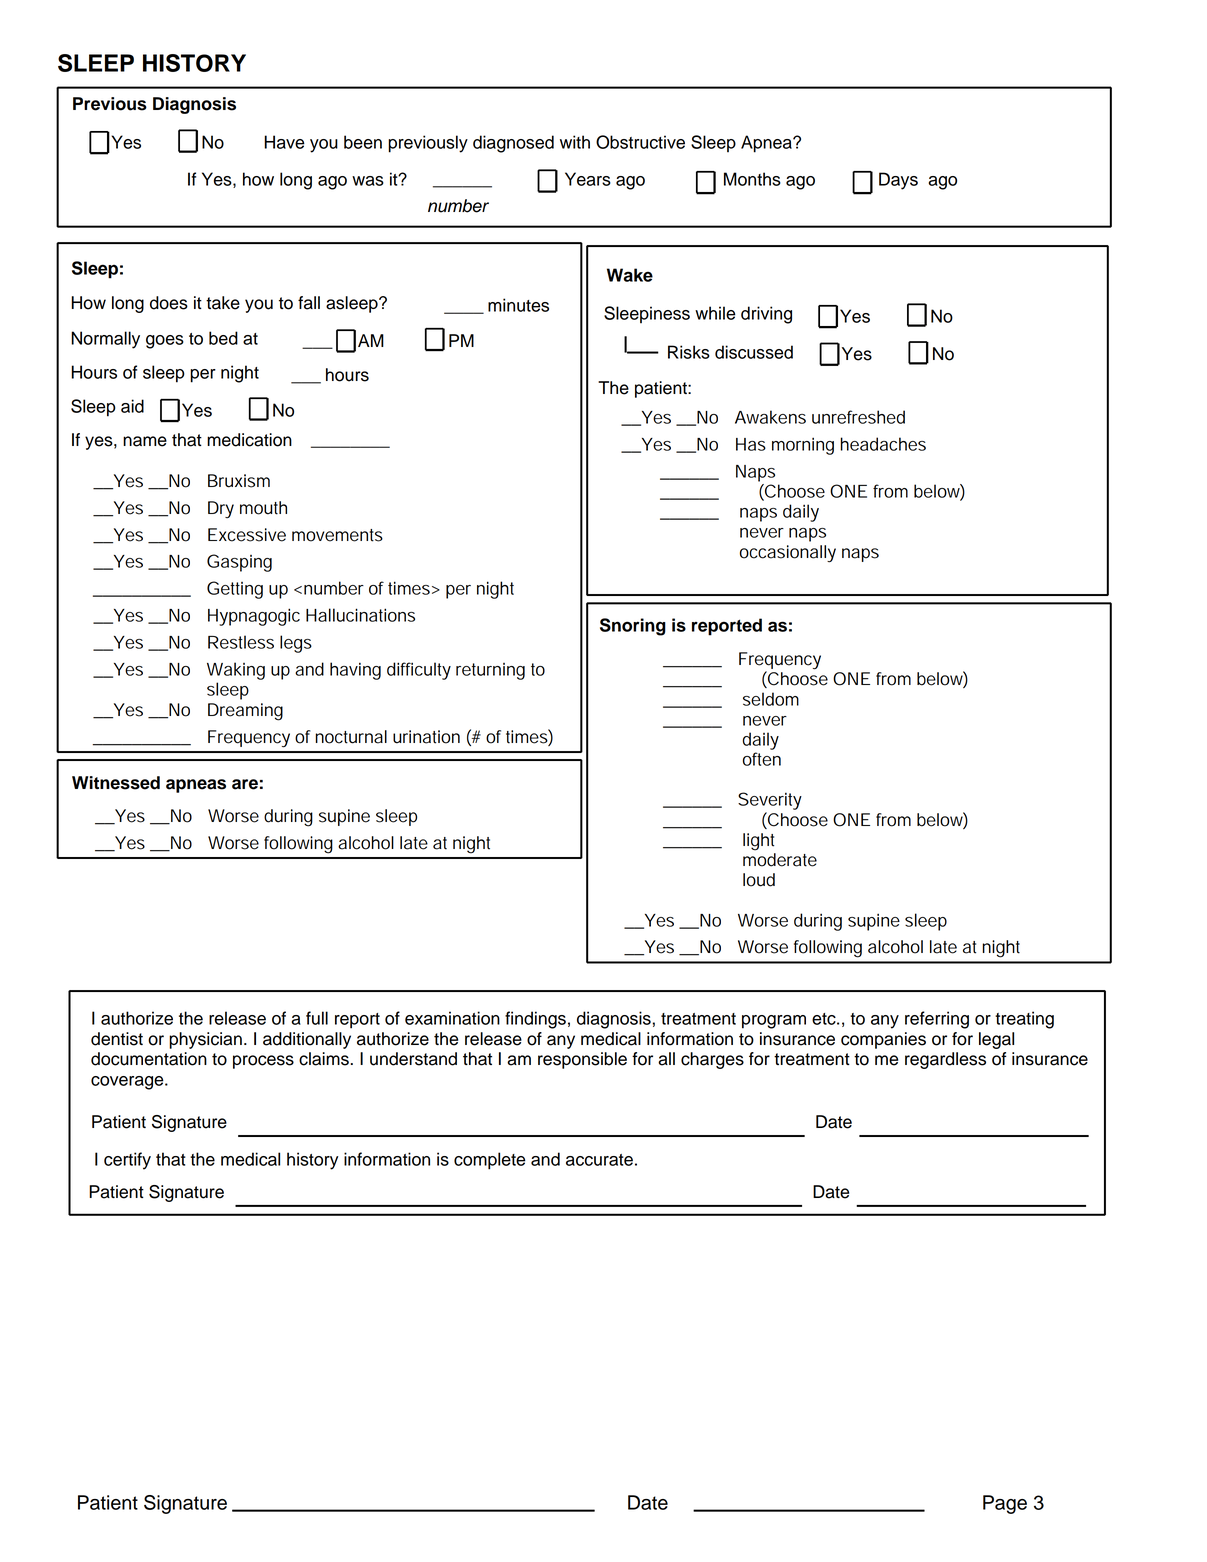  Describe the element at coordinates (127, 1161) in the image. I see `certify` at that location.
